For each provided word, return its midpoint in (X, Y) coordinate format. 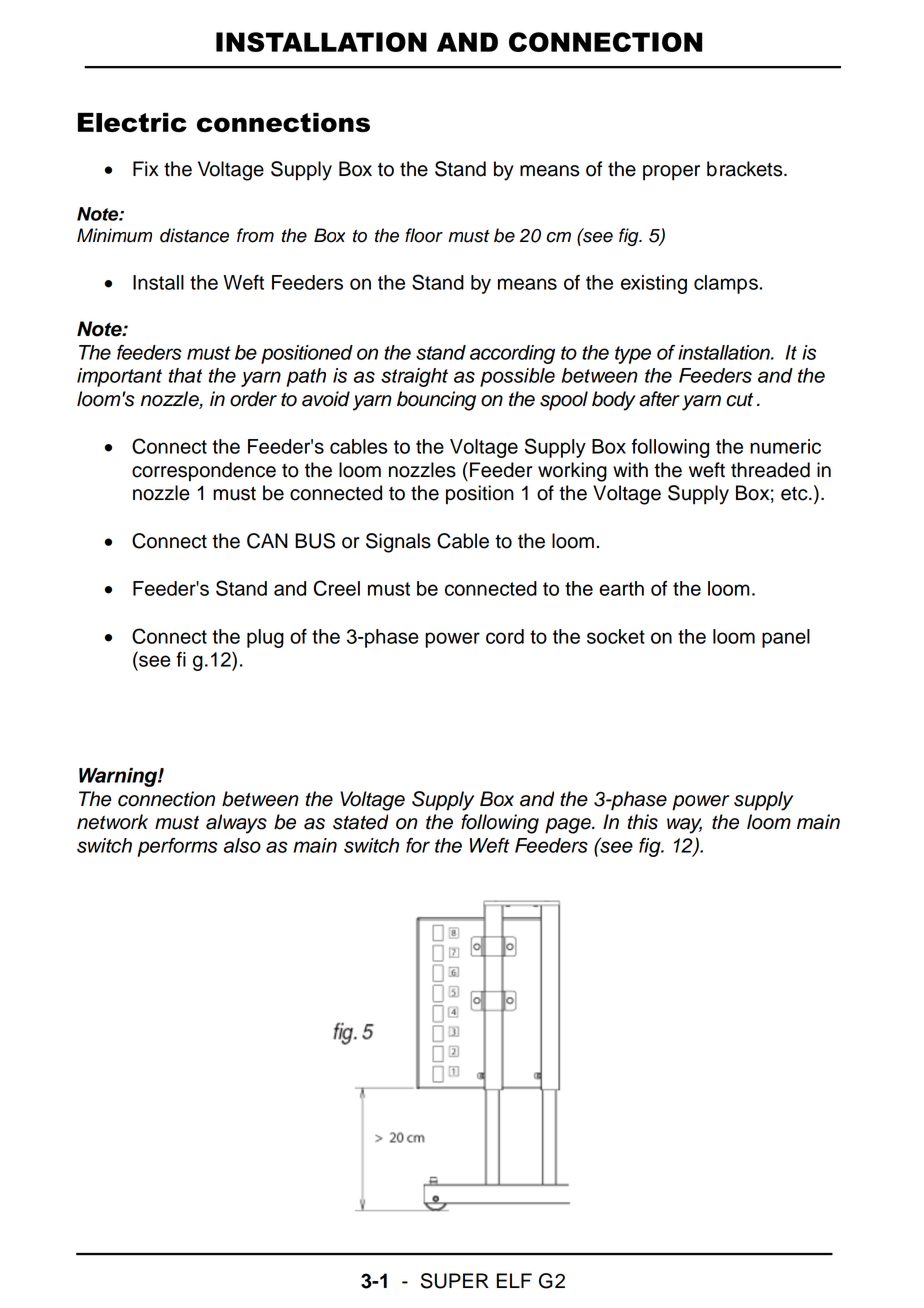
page (569, 826)
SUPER (455, 1281)
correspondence (204, 472)
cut (739, 400)
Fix (146, 168)
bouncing (436, 401)
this (643, 822)
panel (786, 638)
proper (671, 173)
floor (424, 235)
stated (360, 822)
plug (265, 638)
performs (177, 847)
